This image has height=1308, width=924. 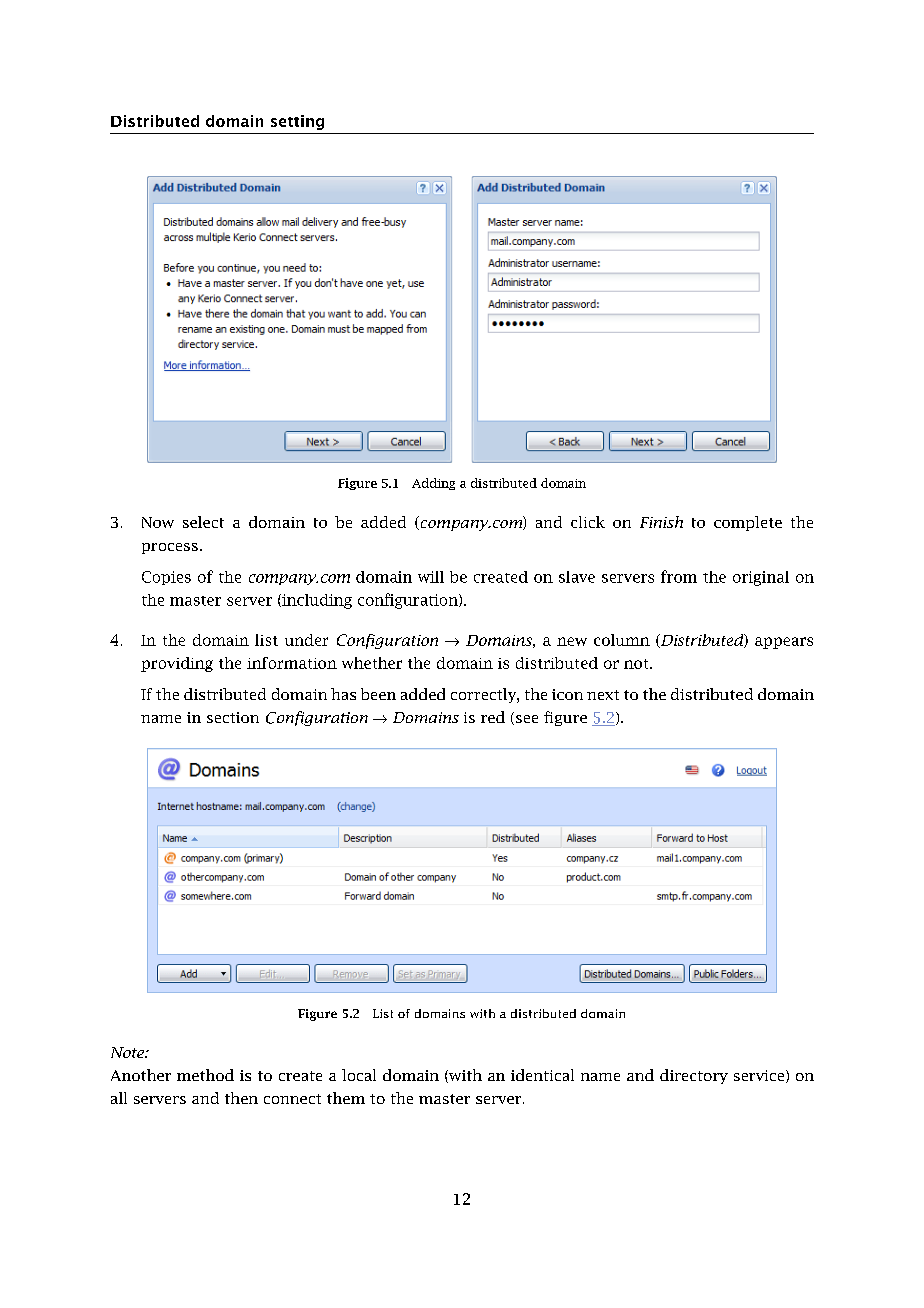 What do you see at coordinates (748, 523) in the image?
I see `complete` at bounding box center [748, 523].
